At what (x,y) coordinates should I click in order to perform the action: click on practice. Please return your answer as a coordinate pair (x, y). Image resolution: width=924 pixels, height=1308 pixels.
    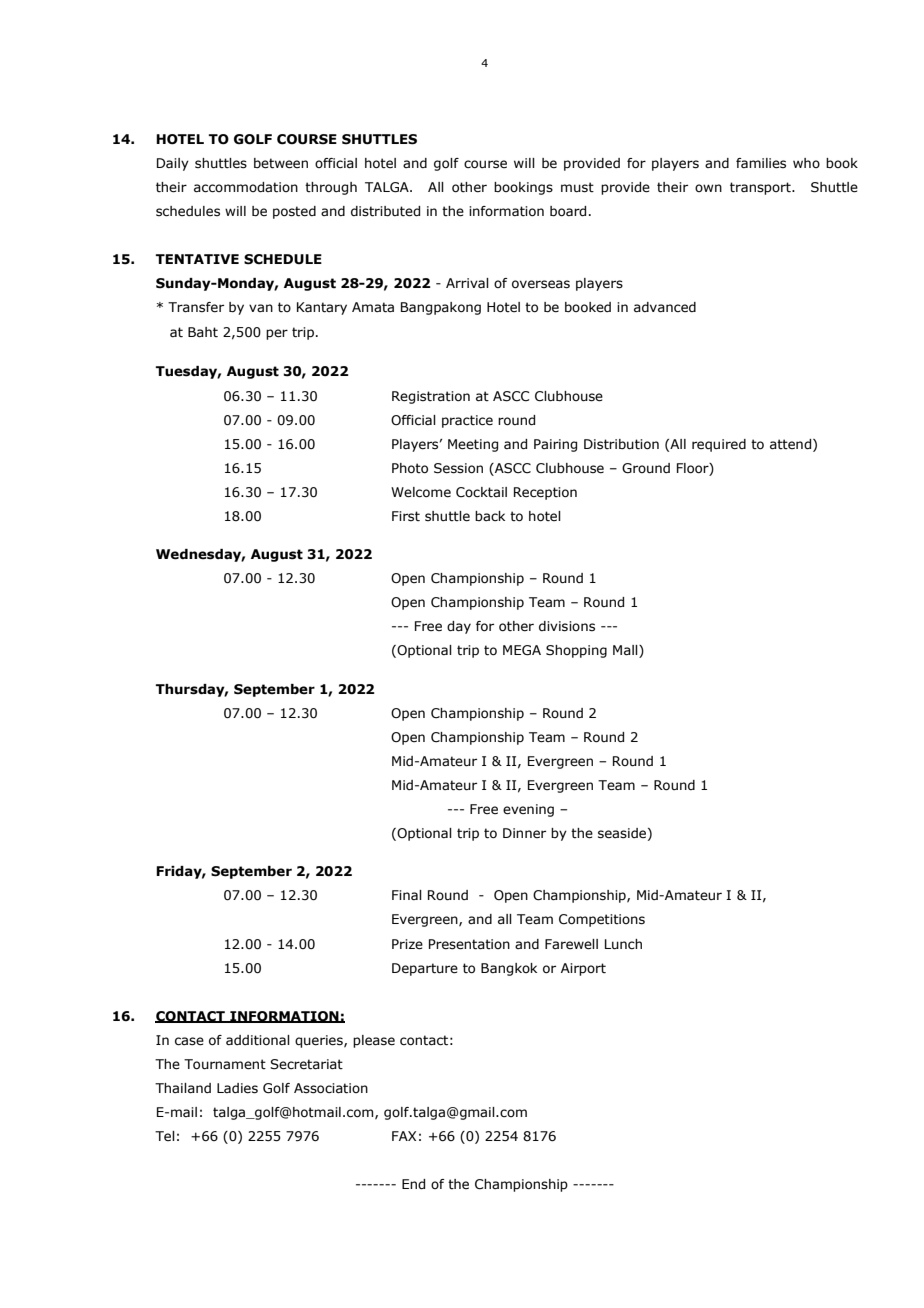
    Looking at the image, I should click on (467, 421).
